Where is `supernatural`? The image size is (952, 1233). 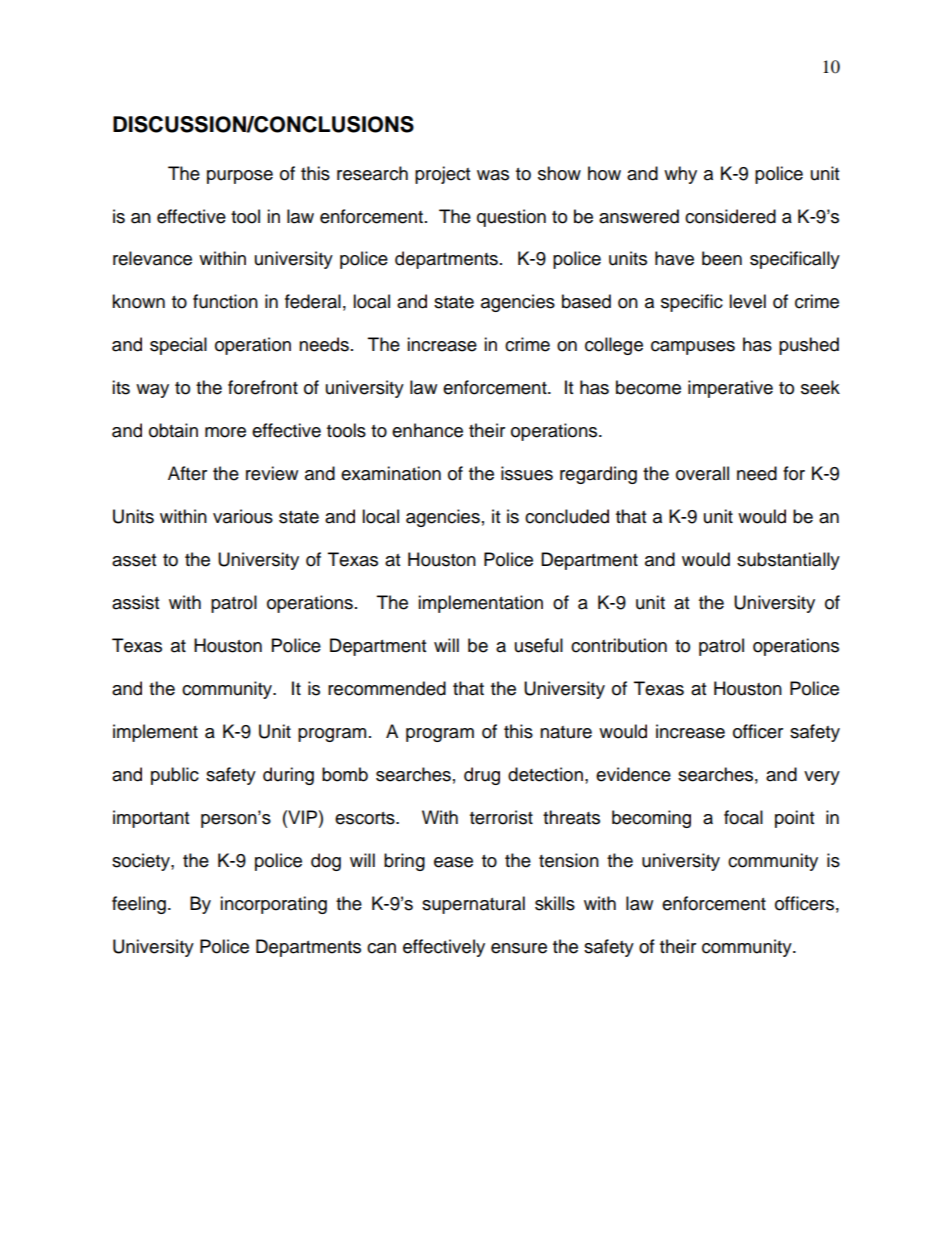
supernatural is located at coordinates (473, 905).
